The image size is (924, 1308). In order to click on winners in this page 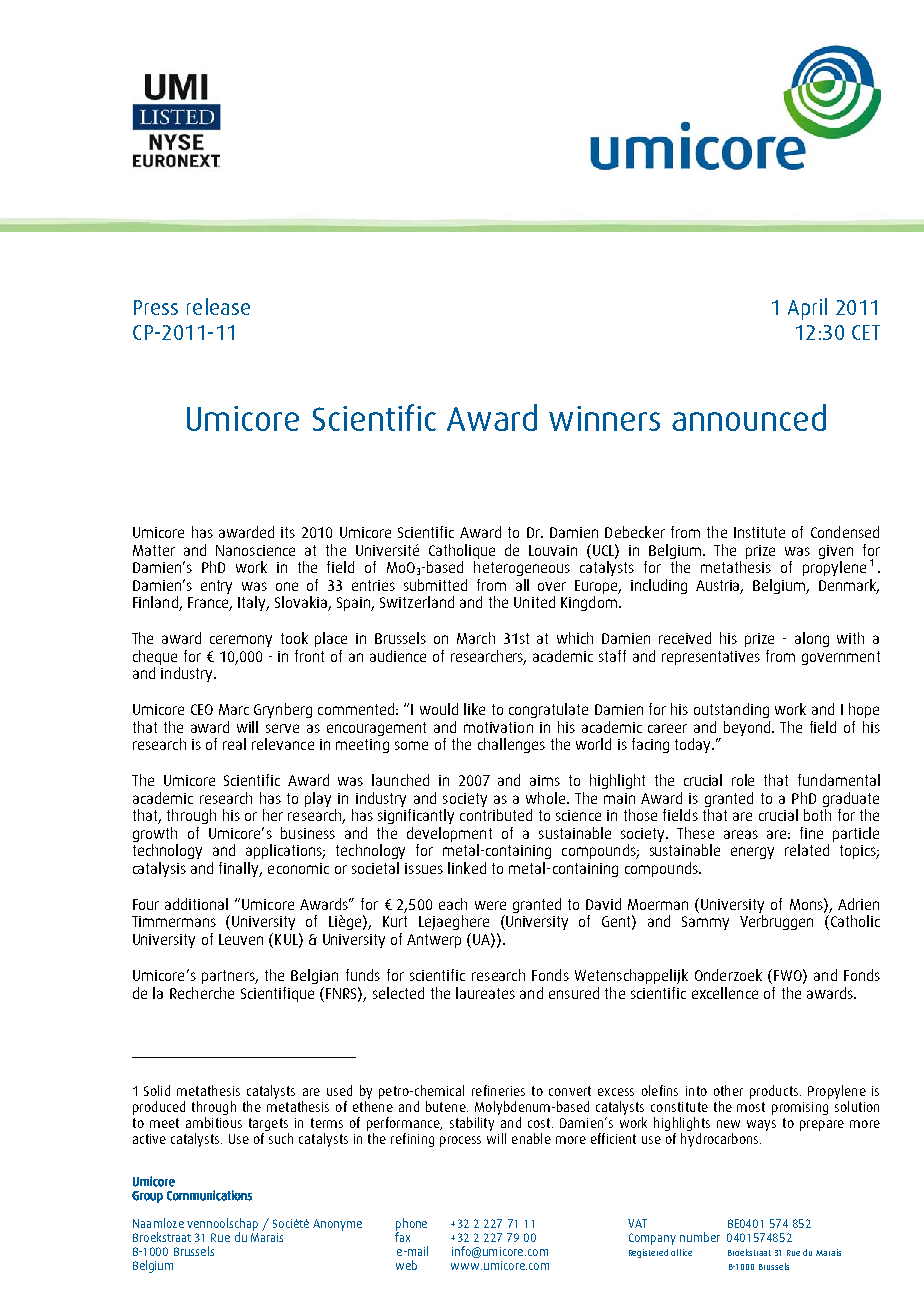, I will do `click(604, 418)`.
